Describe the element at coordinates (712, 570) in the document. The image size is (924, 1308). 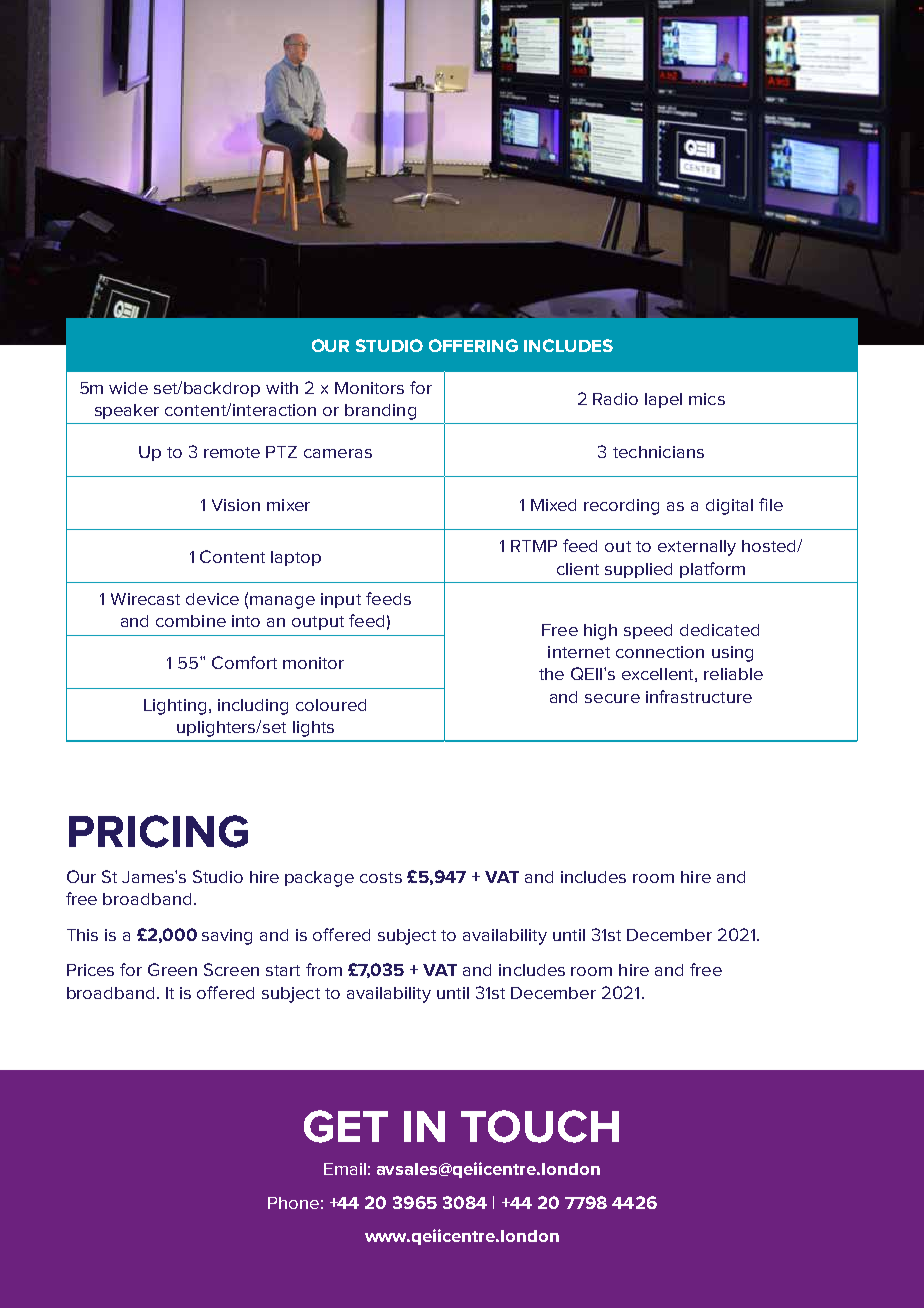
I see `platform` at that location.
